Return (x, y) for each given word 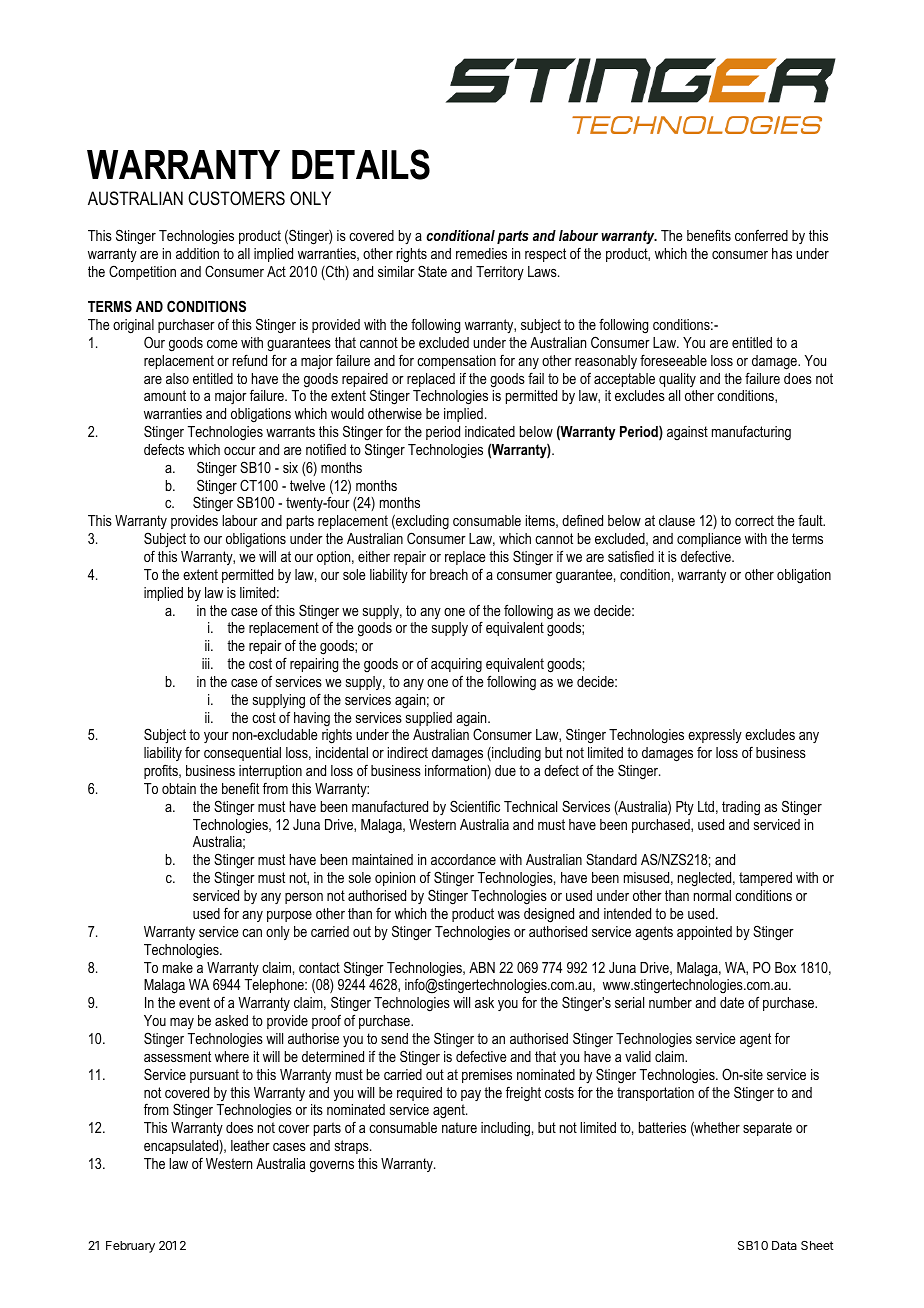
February (130, 1247)
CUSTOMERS (236, 198)
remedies (481, 253)
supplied (429, 719)
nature (459, 1127)
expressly (715, 738)
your (216, 737)
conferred (761, 235)
